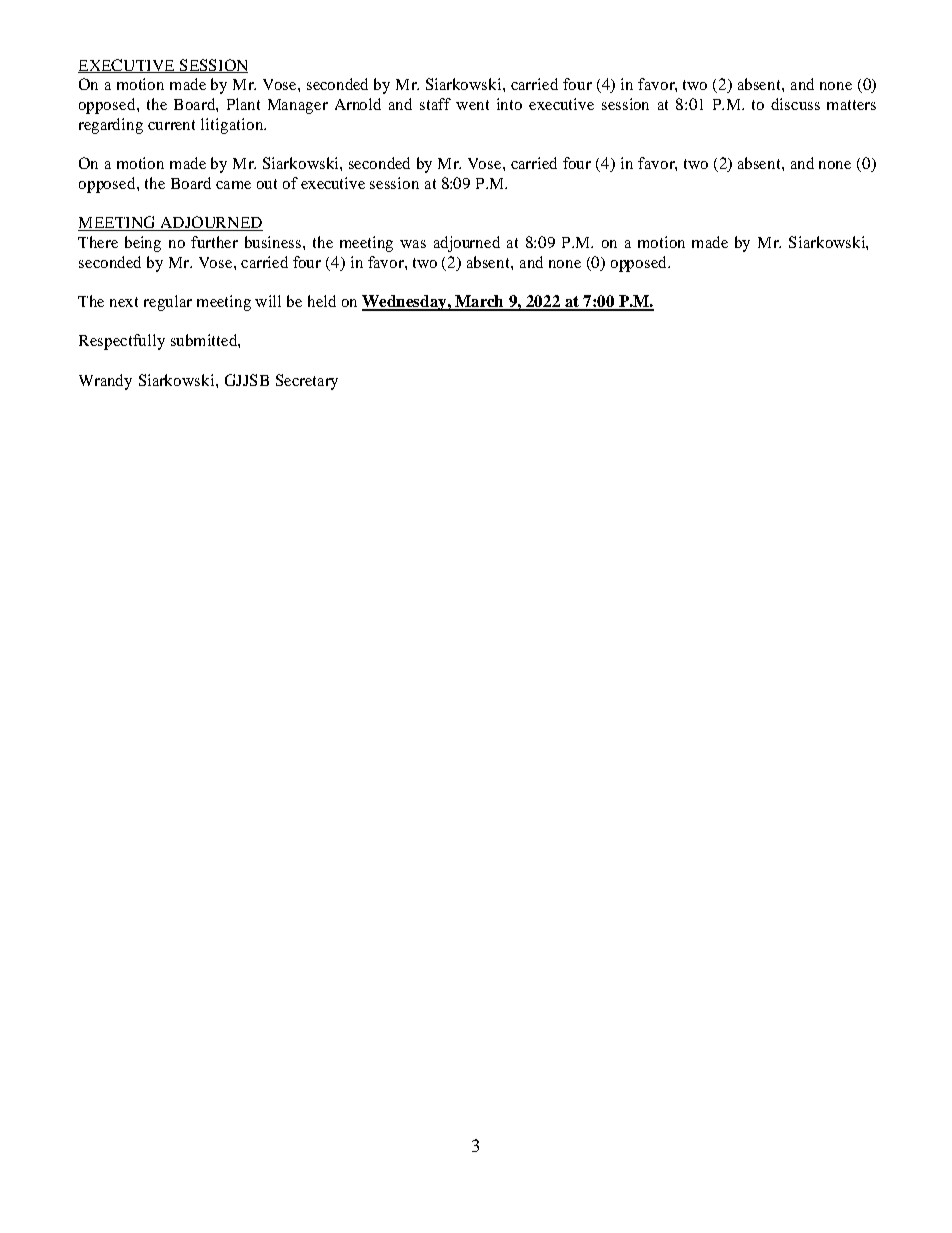  I want to click on went, so click(472, 105).
